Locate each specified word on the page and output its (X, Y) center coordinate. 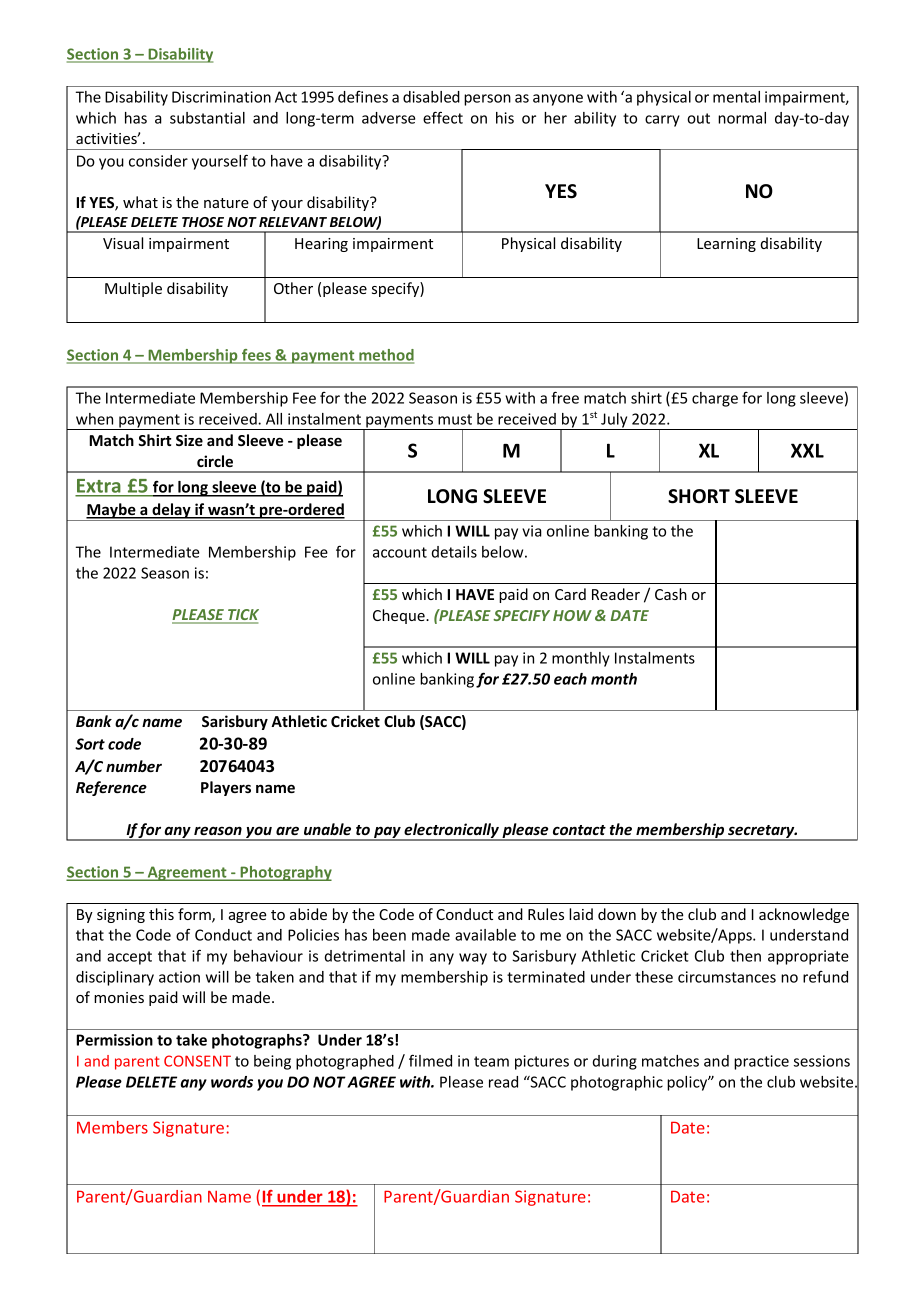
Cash (671, 594)
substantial (207, 118)
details (454, 552)
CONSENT (197, 1061)
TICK (242, 616)
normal (742, 118)
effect (443, 117)
